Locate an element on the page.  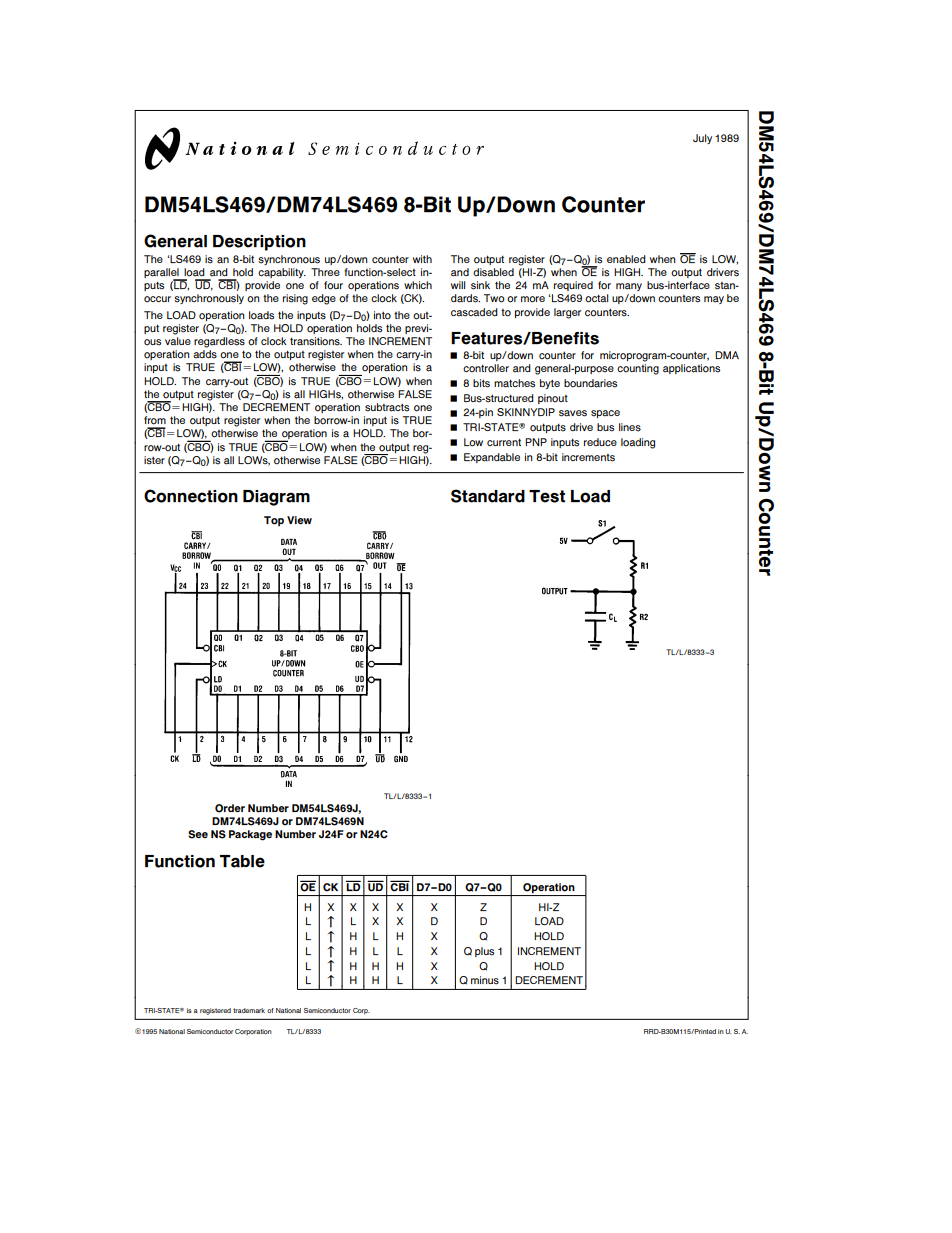
with is located at coordinates (422, 259).
